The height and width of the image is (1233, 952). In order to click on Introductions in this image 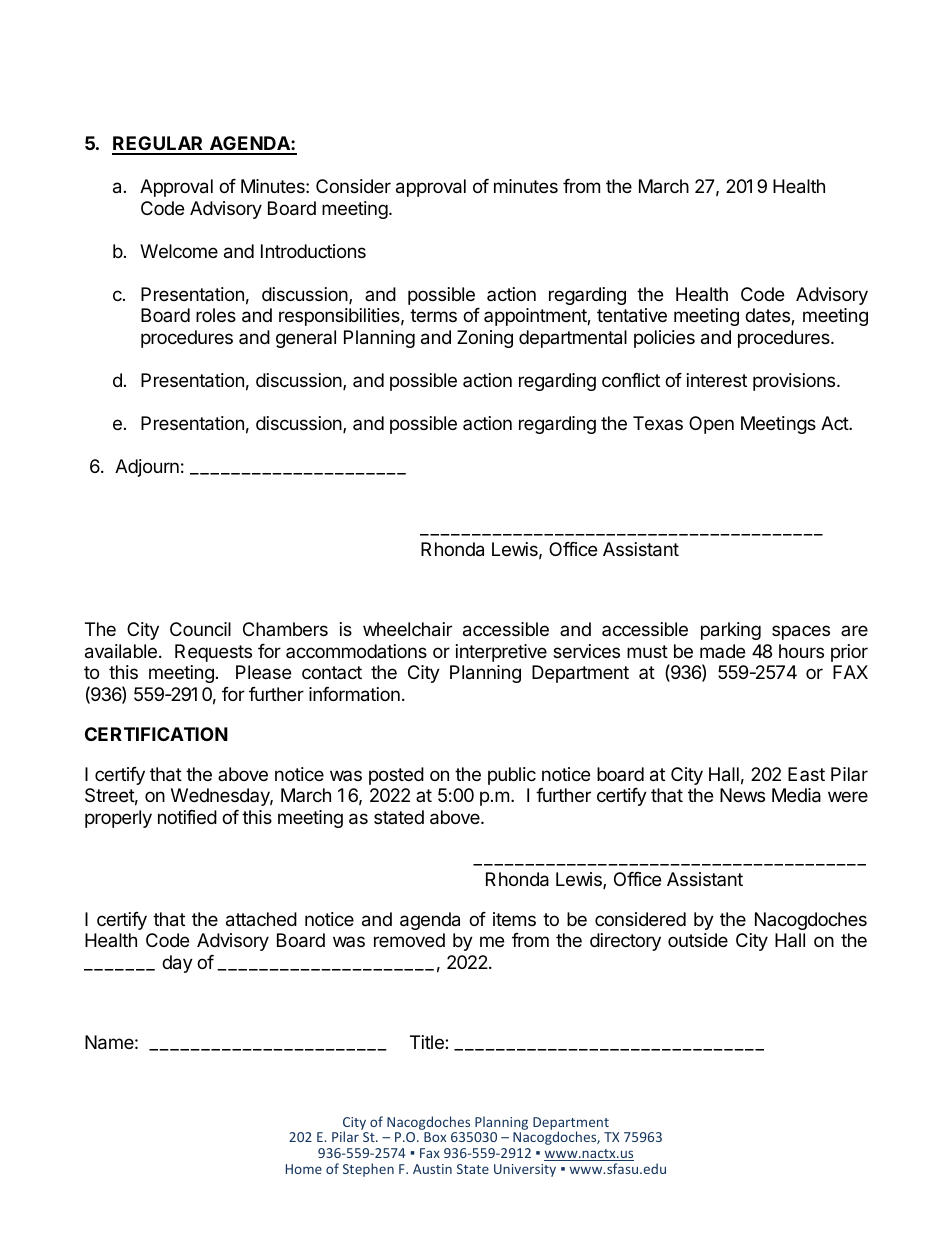, I will do `click(313, 251)`.
